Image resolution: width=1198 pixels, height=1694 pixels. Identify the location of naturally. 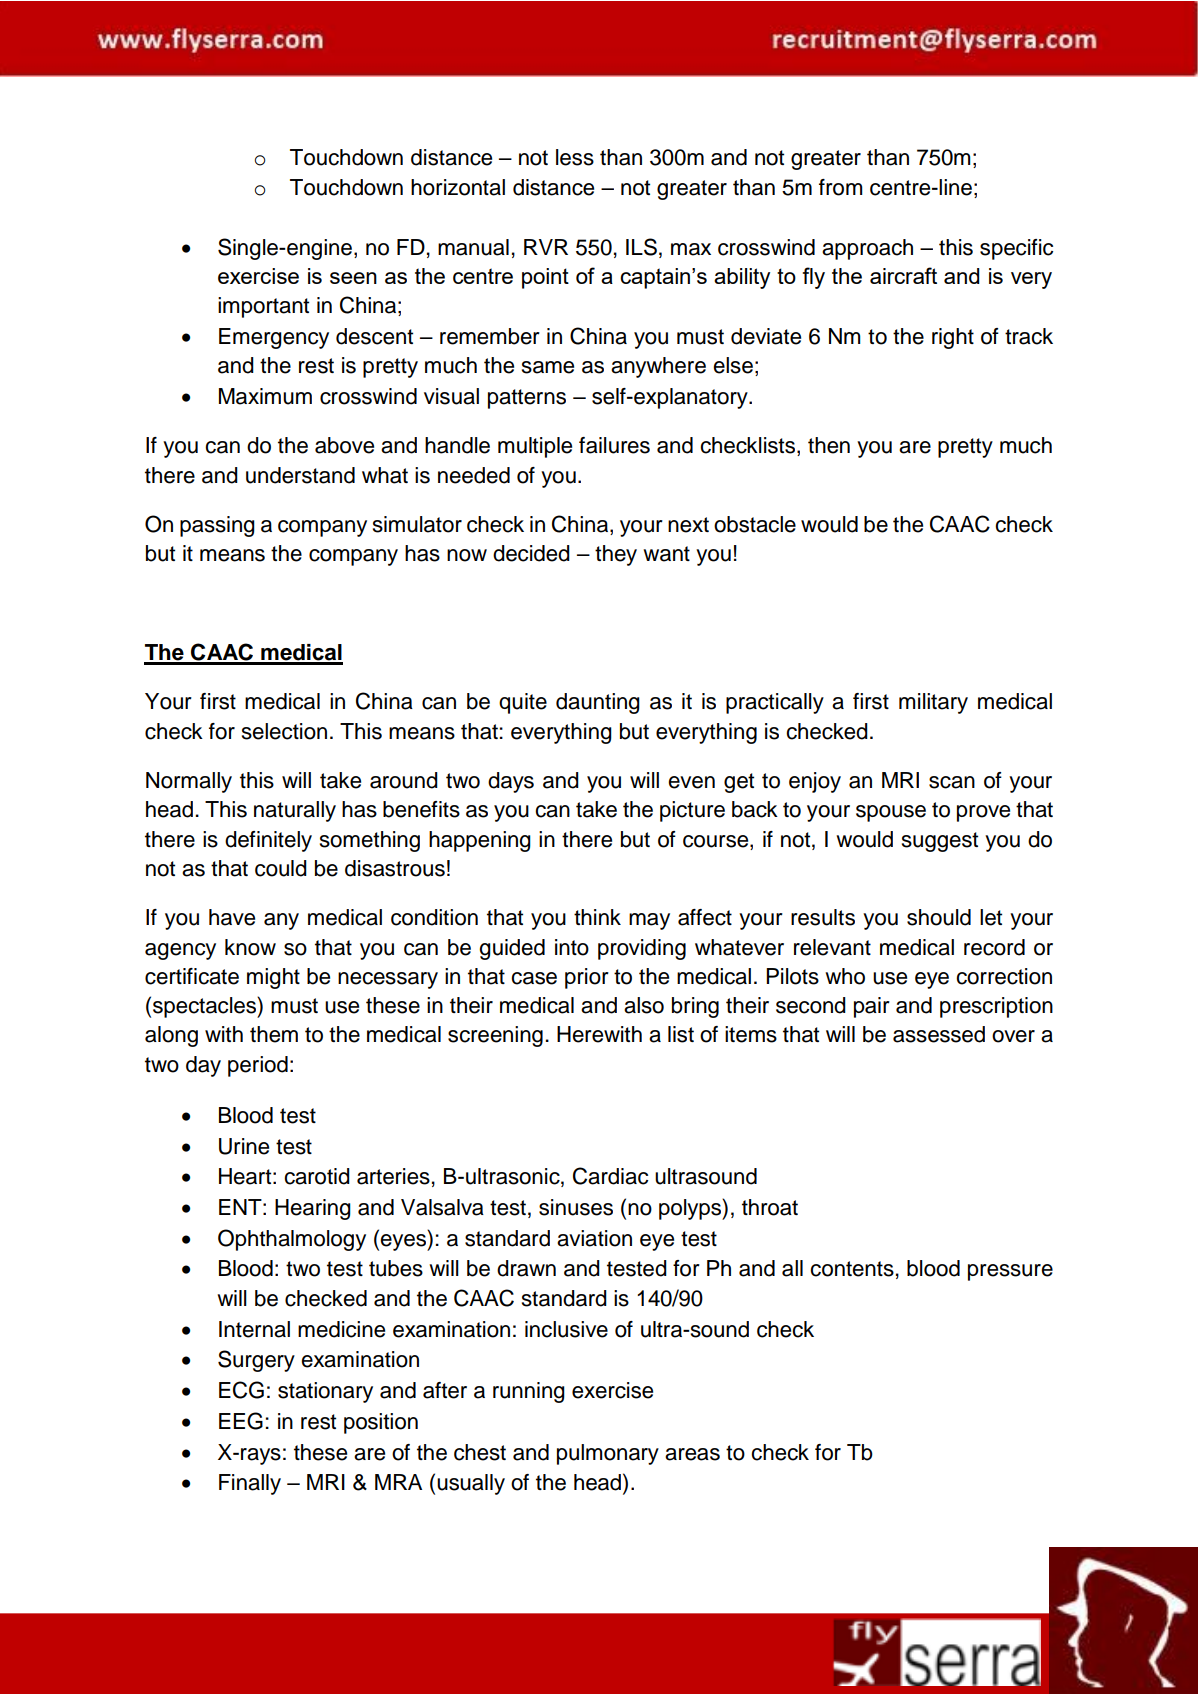
(295, 811).
